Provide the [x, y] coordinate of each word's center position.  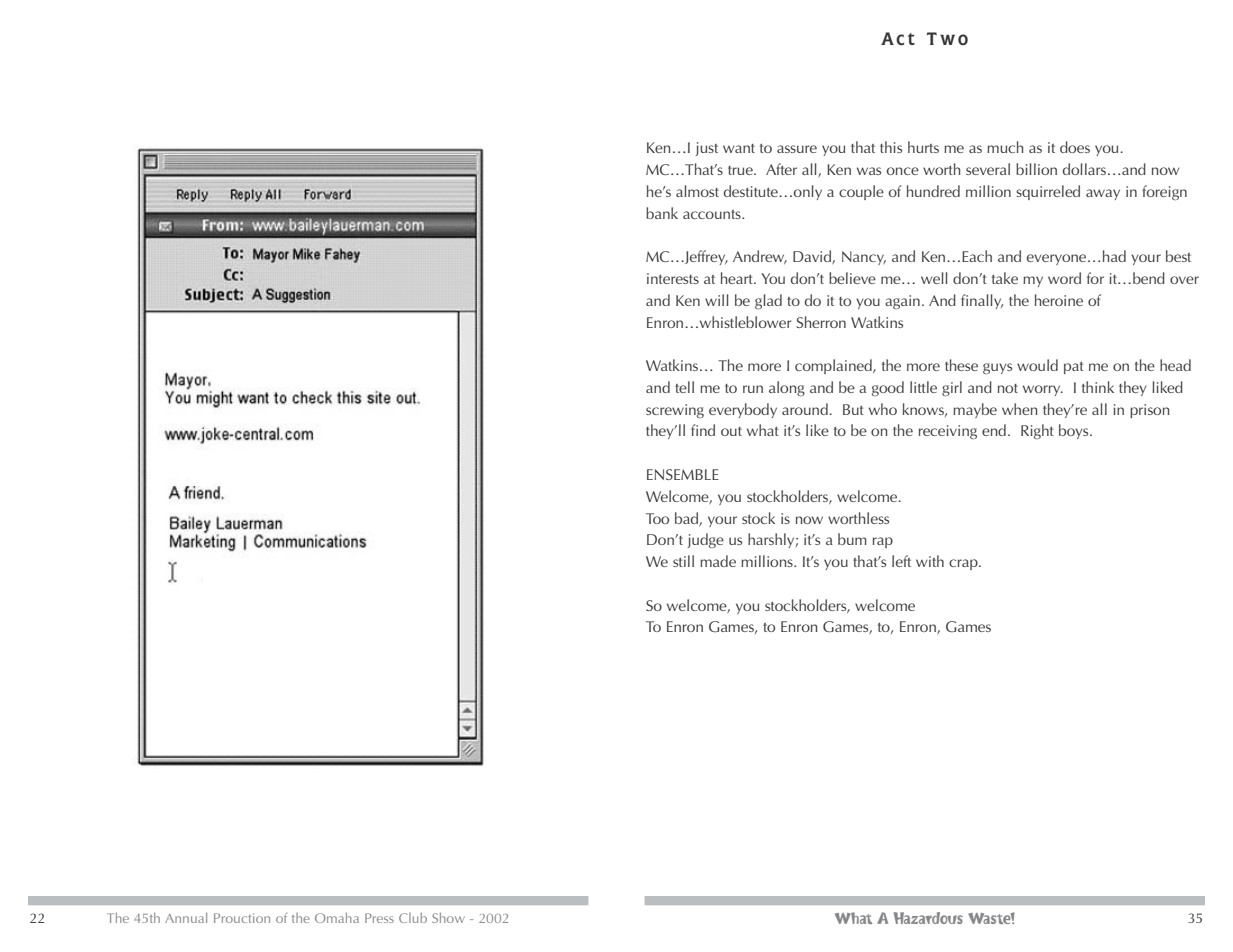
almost [697, 191]
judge [705, 540]
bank [662, 213]
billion [1036, 169]
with [930, 561]
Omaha [337, 918]
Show [448, 918]
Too [657, 518]
